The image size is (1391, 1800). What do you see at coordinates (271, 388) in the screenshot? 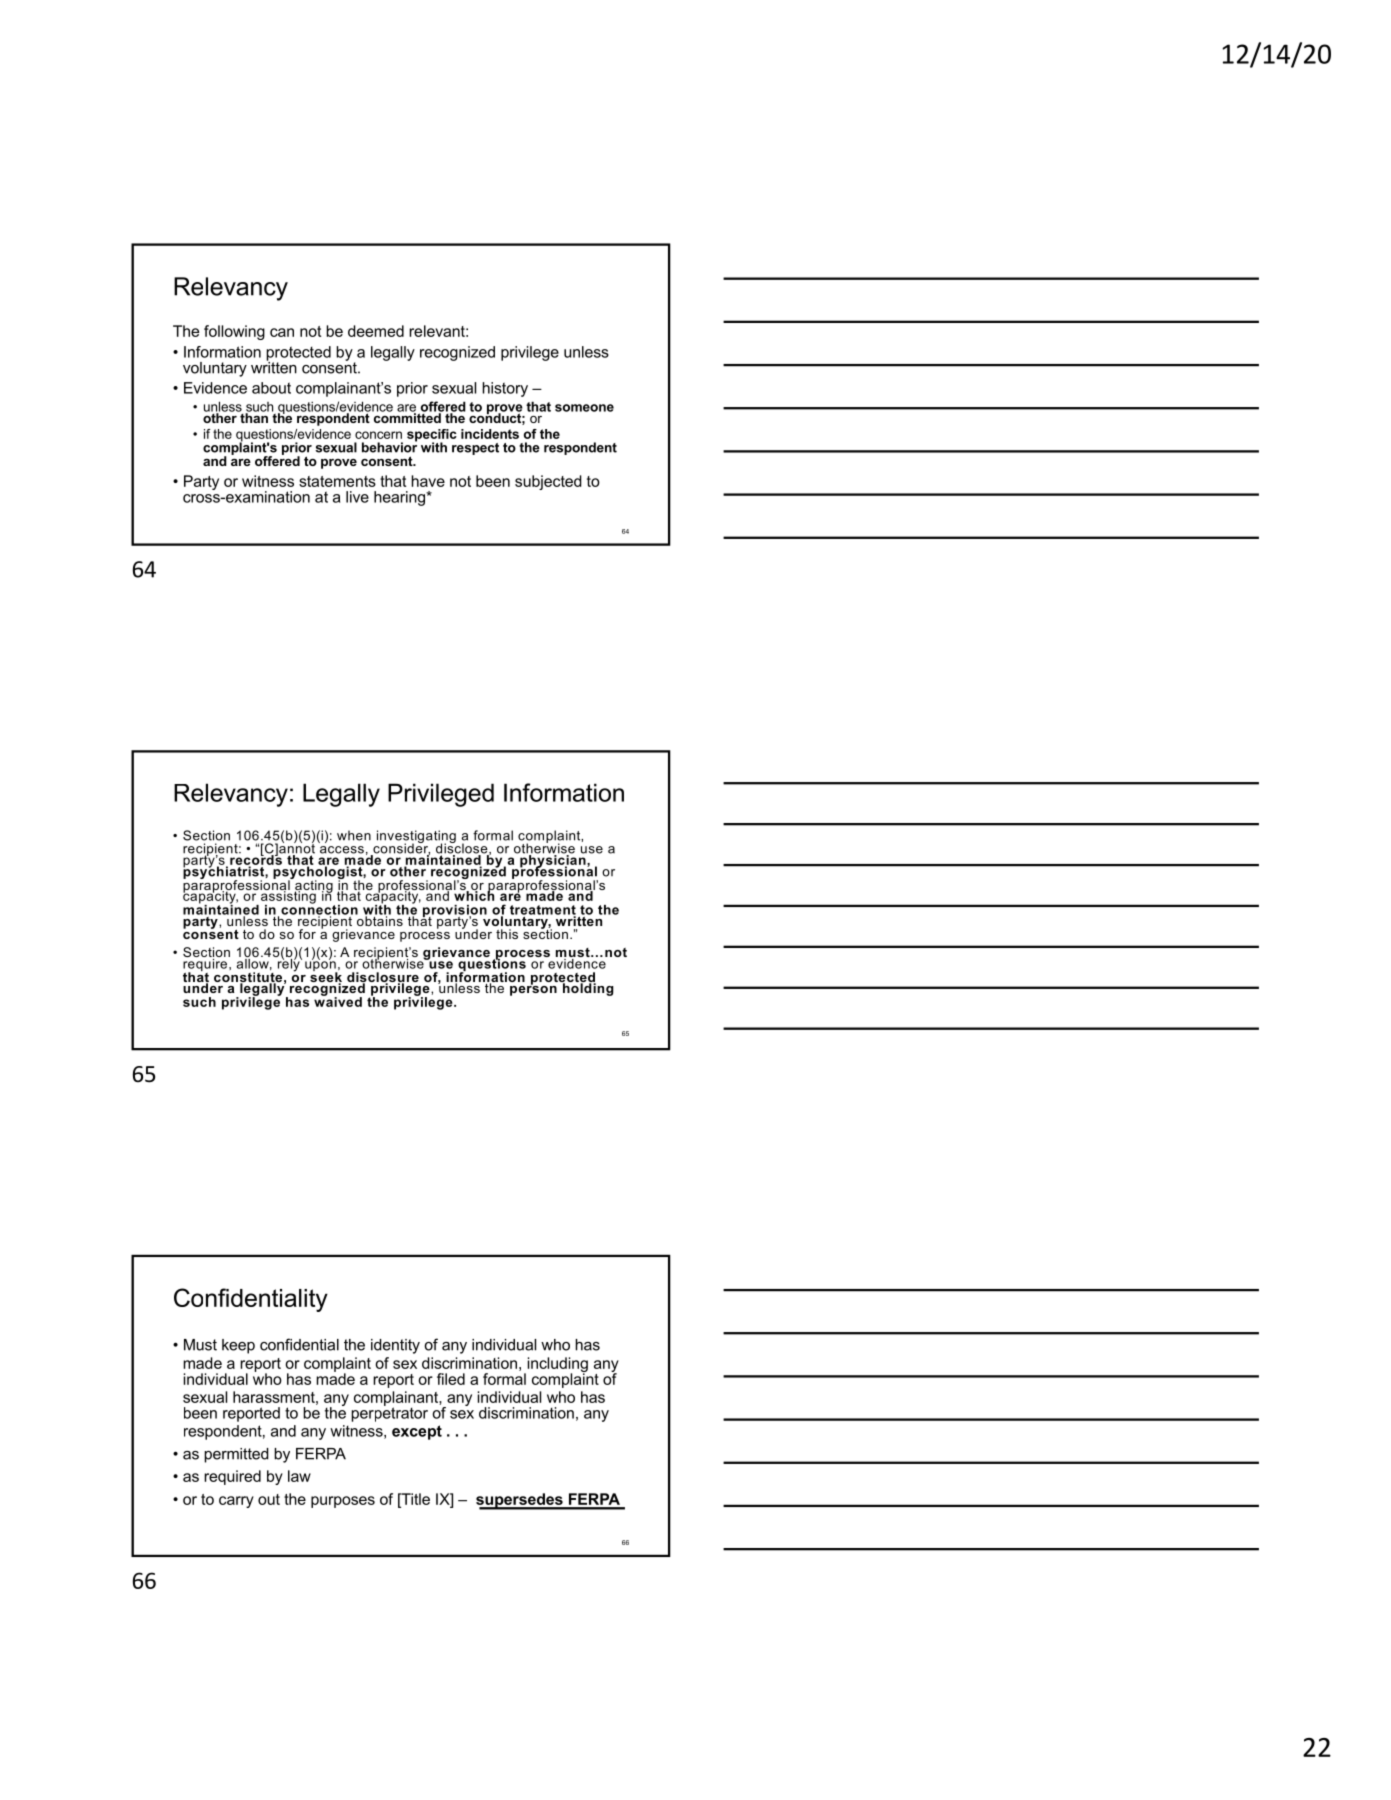
I see `about` at bounding box center [271, 388].
